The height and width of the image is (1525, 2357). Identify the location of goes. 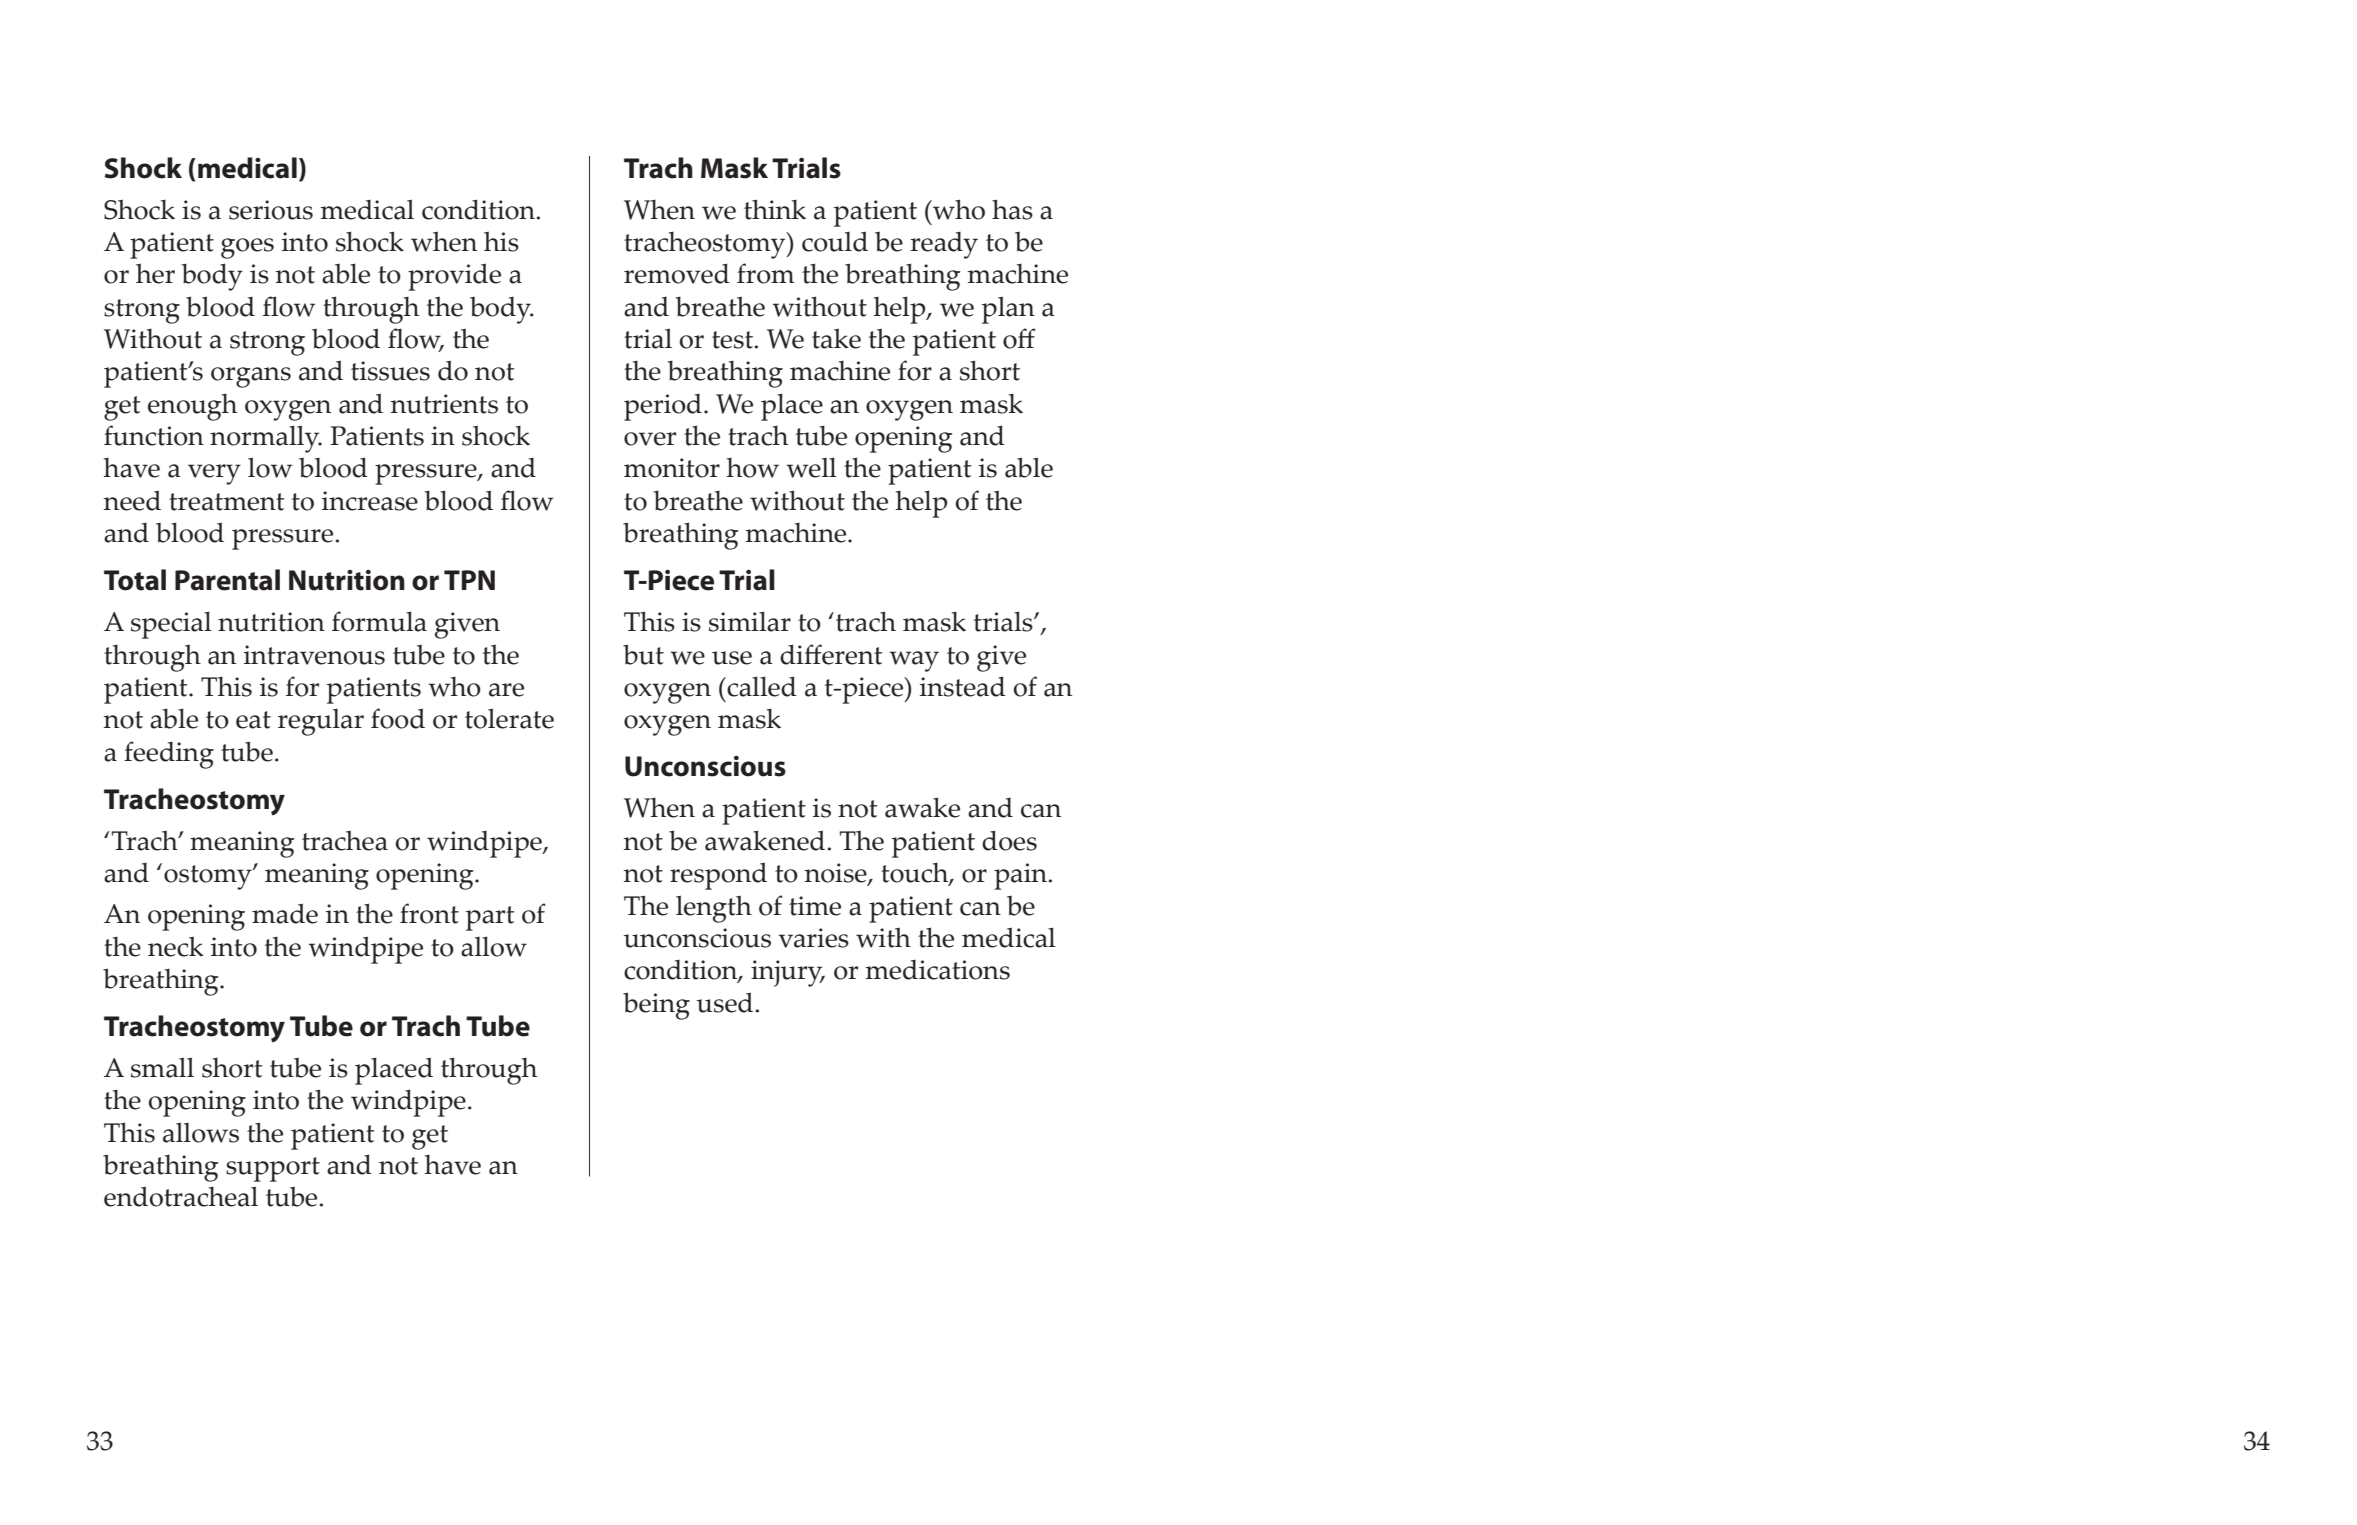
(247, 248).
